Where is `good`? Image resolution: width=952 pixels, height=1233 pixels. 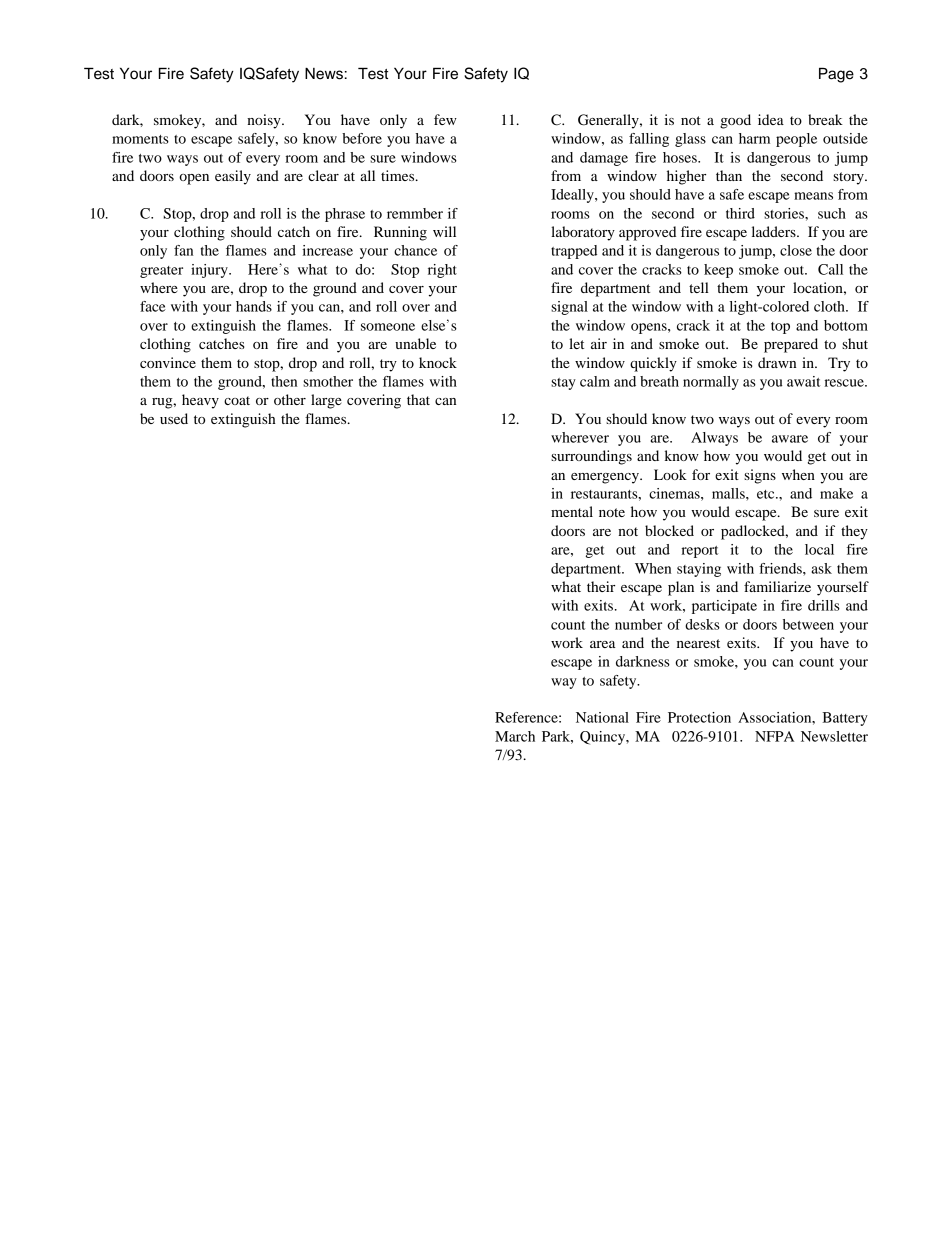 good is located at coordinates (735, 121).
